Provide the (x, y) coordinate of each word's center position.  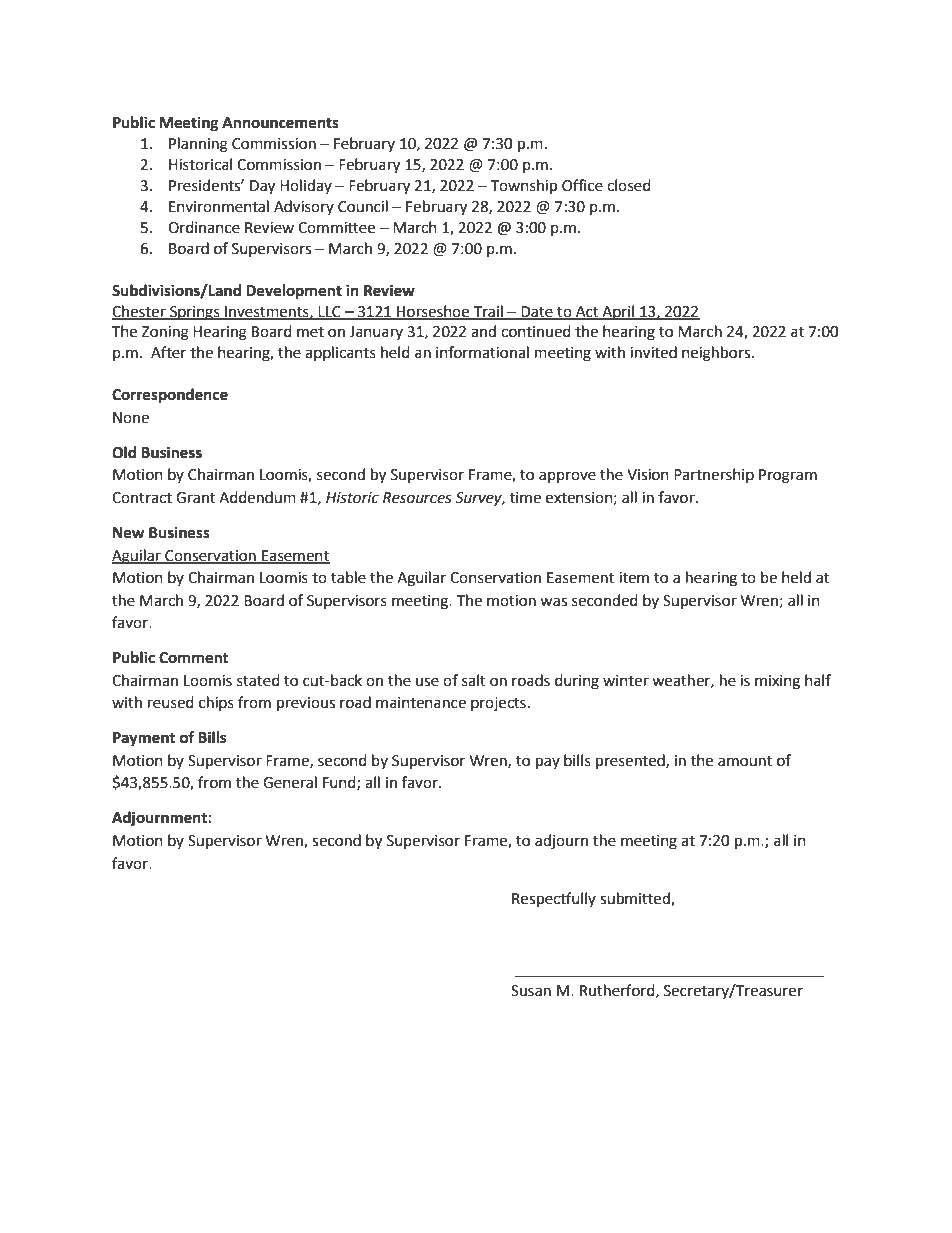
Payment (144, 739)
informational (482, 352)
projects (498, 704)
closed (629, 185)
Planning (198, 145)
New (129, 533)
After (168, 352)
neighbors (717, 354)
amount (745, 761)
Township (523, 187)
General (290, 782)
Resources (417, 498)
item (634, 578)
